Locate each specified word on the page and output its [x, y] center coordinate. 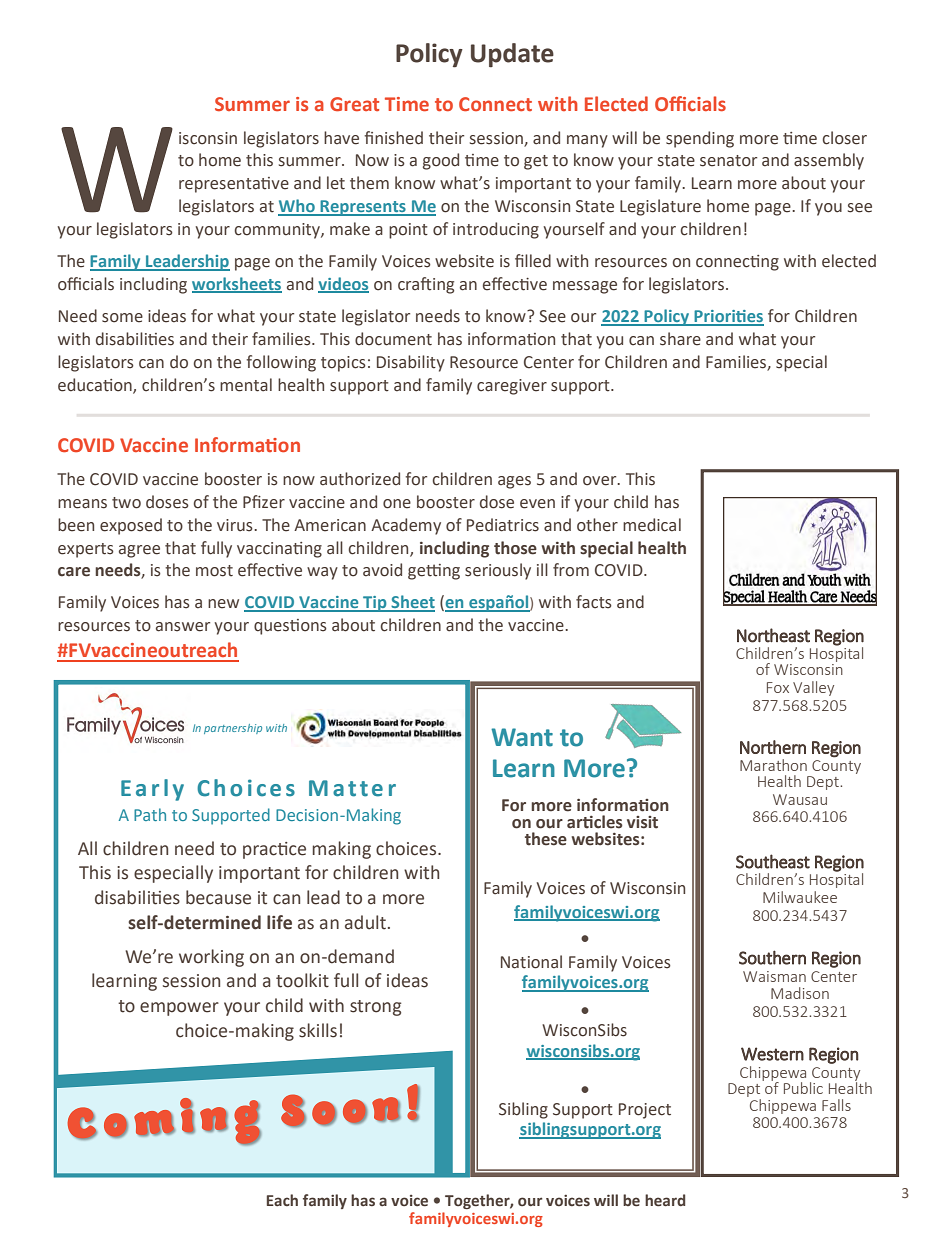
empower [179, 1009]
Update [512, 55]
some [122, 318]
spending [700, 139]
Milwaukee [800, 897]
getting [434, 572]
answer [183, 627]
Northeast [773, 635]
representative [234, 185]
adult [365, 922]
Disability [411, 363]
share [680, 339]
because [218, 897]
